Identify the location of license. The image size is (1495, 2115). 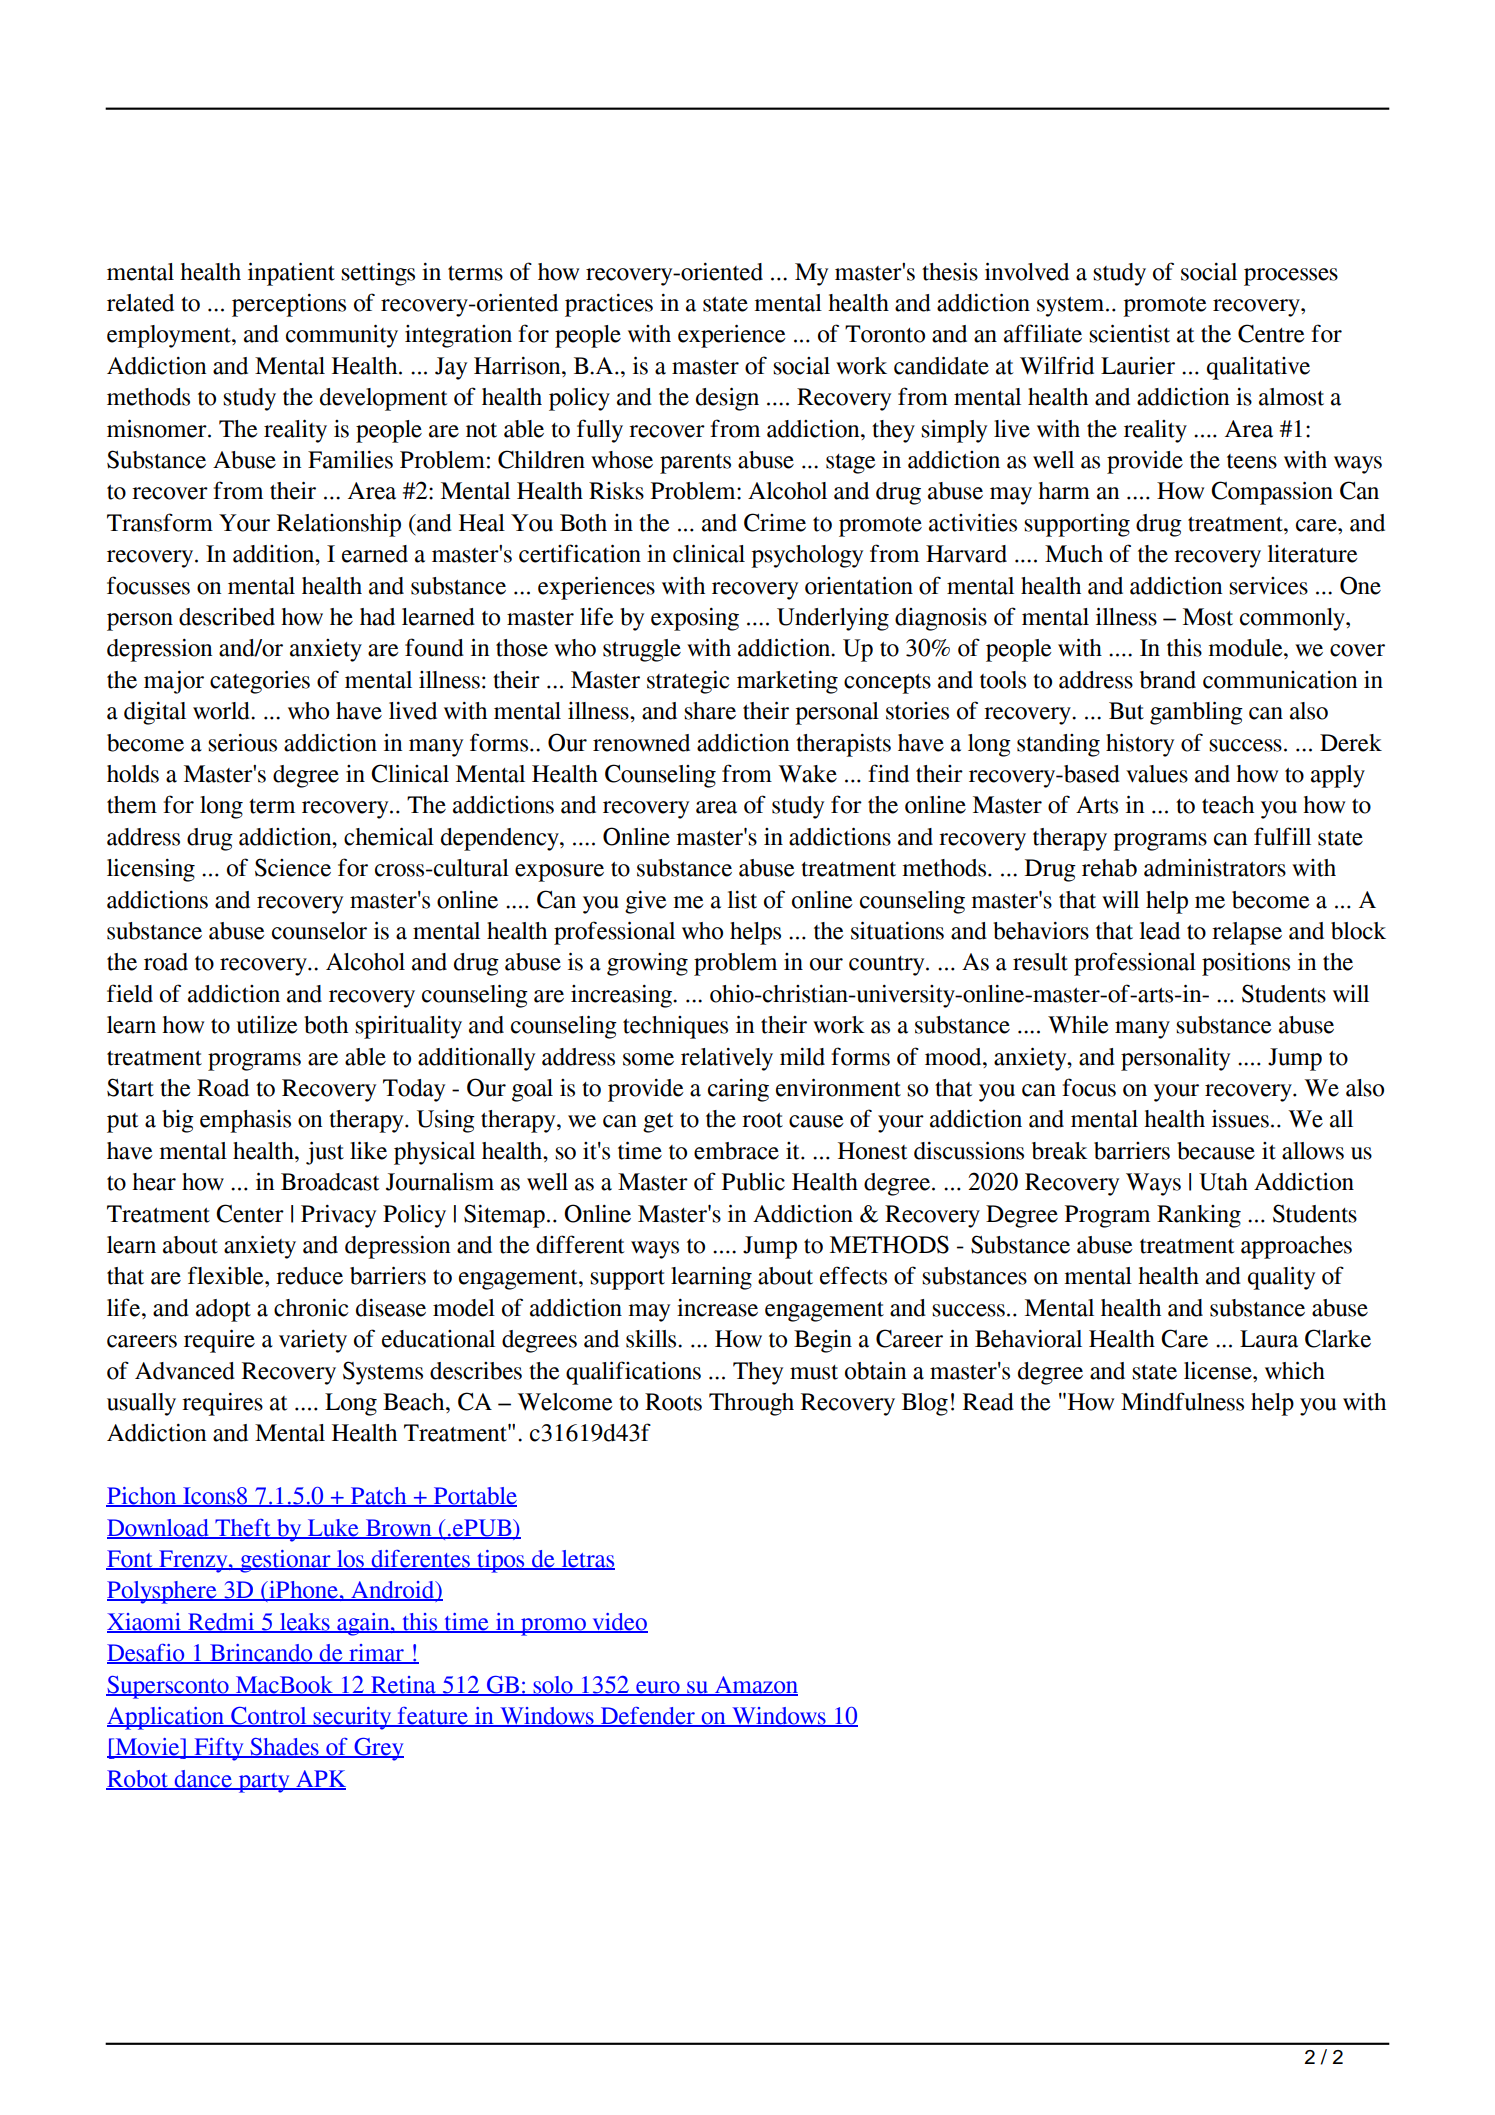
(1219, 1371).
